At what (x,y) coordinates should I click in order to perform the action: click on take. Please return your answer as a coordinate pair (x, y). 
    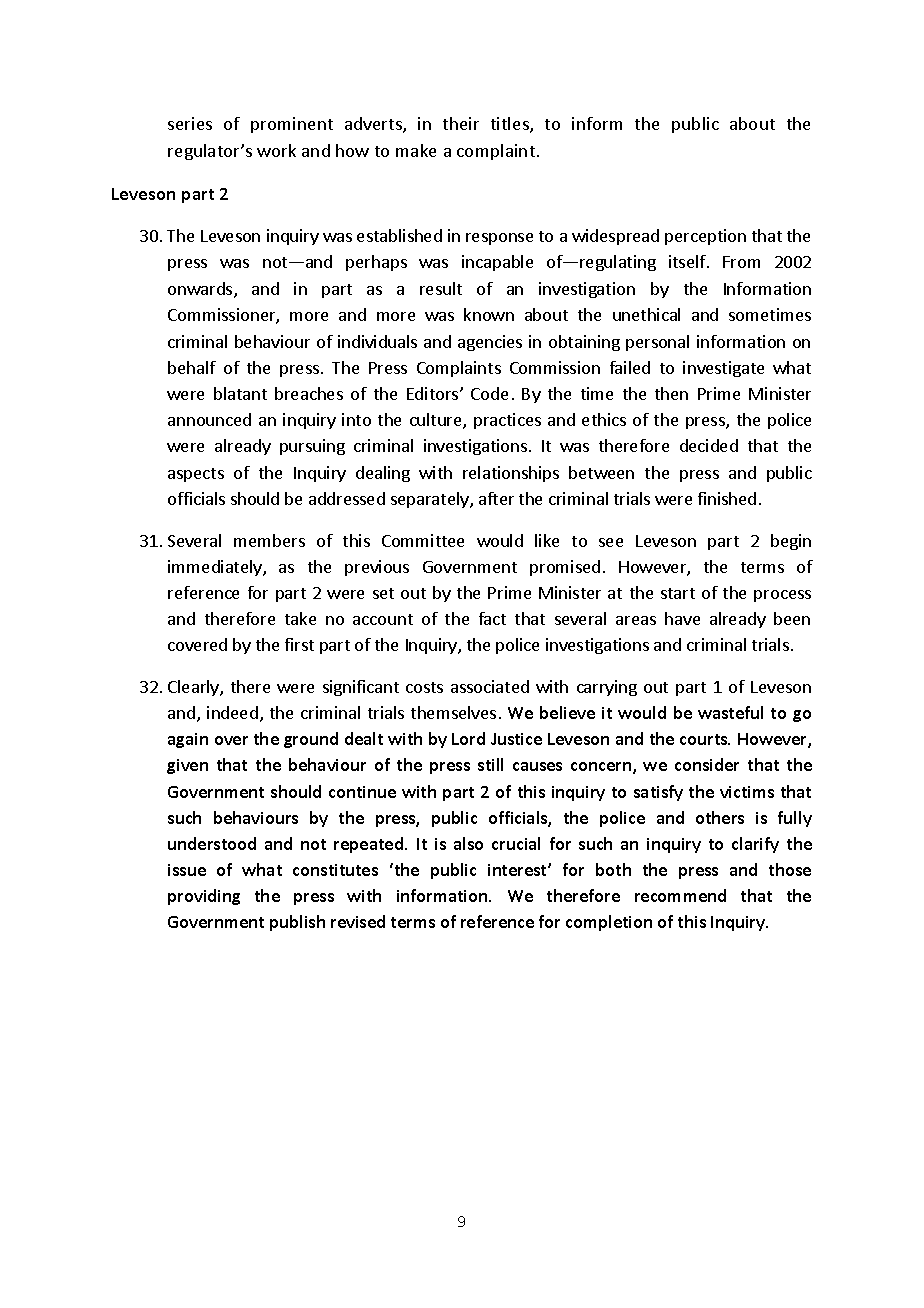
    Looking at the image, I should click on (300, 618).
